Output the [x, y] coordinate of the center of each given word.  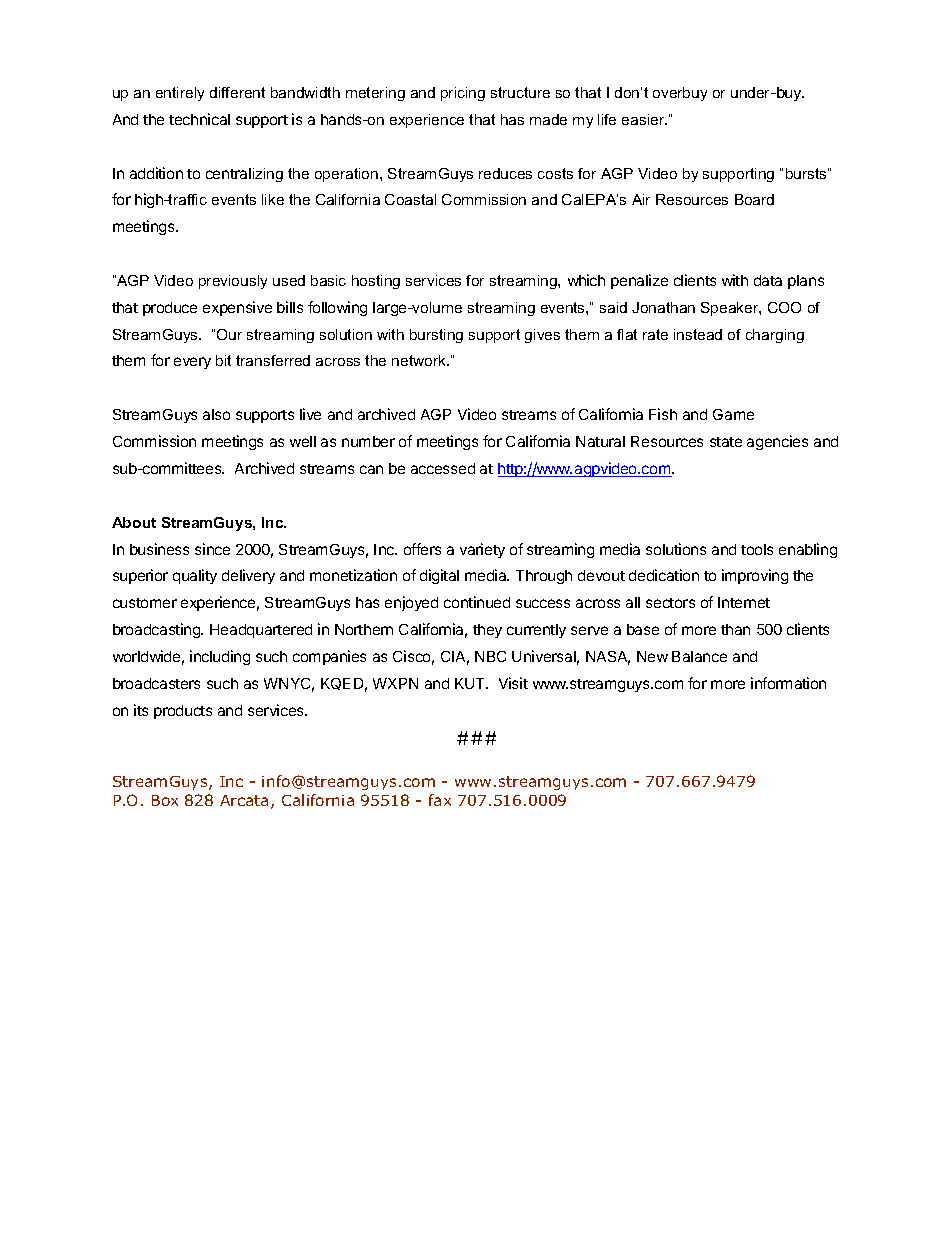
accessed [443, 468]
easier [644, 119]
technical [199, 119]
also [216, 414]
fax [440, 800]
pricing [463, 94]
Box [165, 800]
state [726, 442]
